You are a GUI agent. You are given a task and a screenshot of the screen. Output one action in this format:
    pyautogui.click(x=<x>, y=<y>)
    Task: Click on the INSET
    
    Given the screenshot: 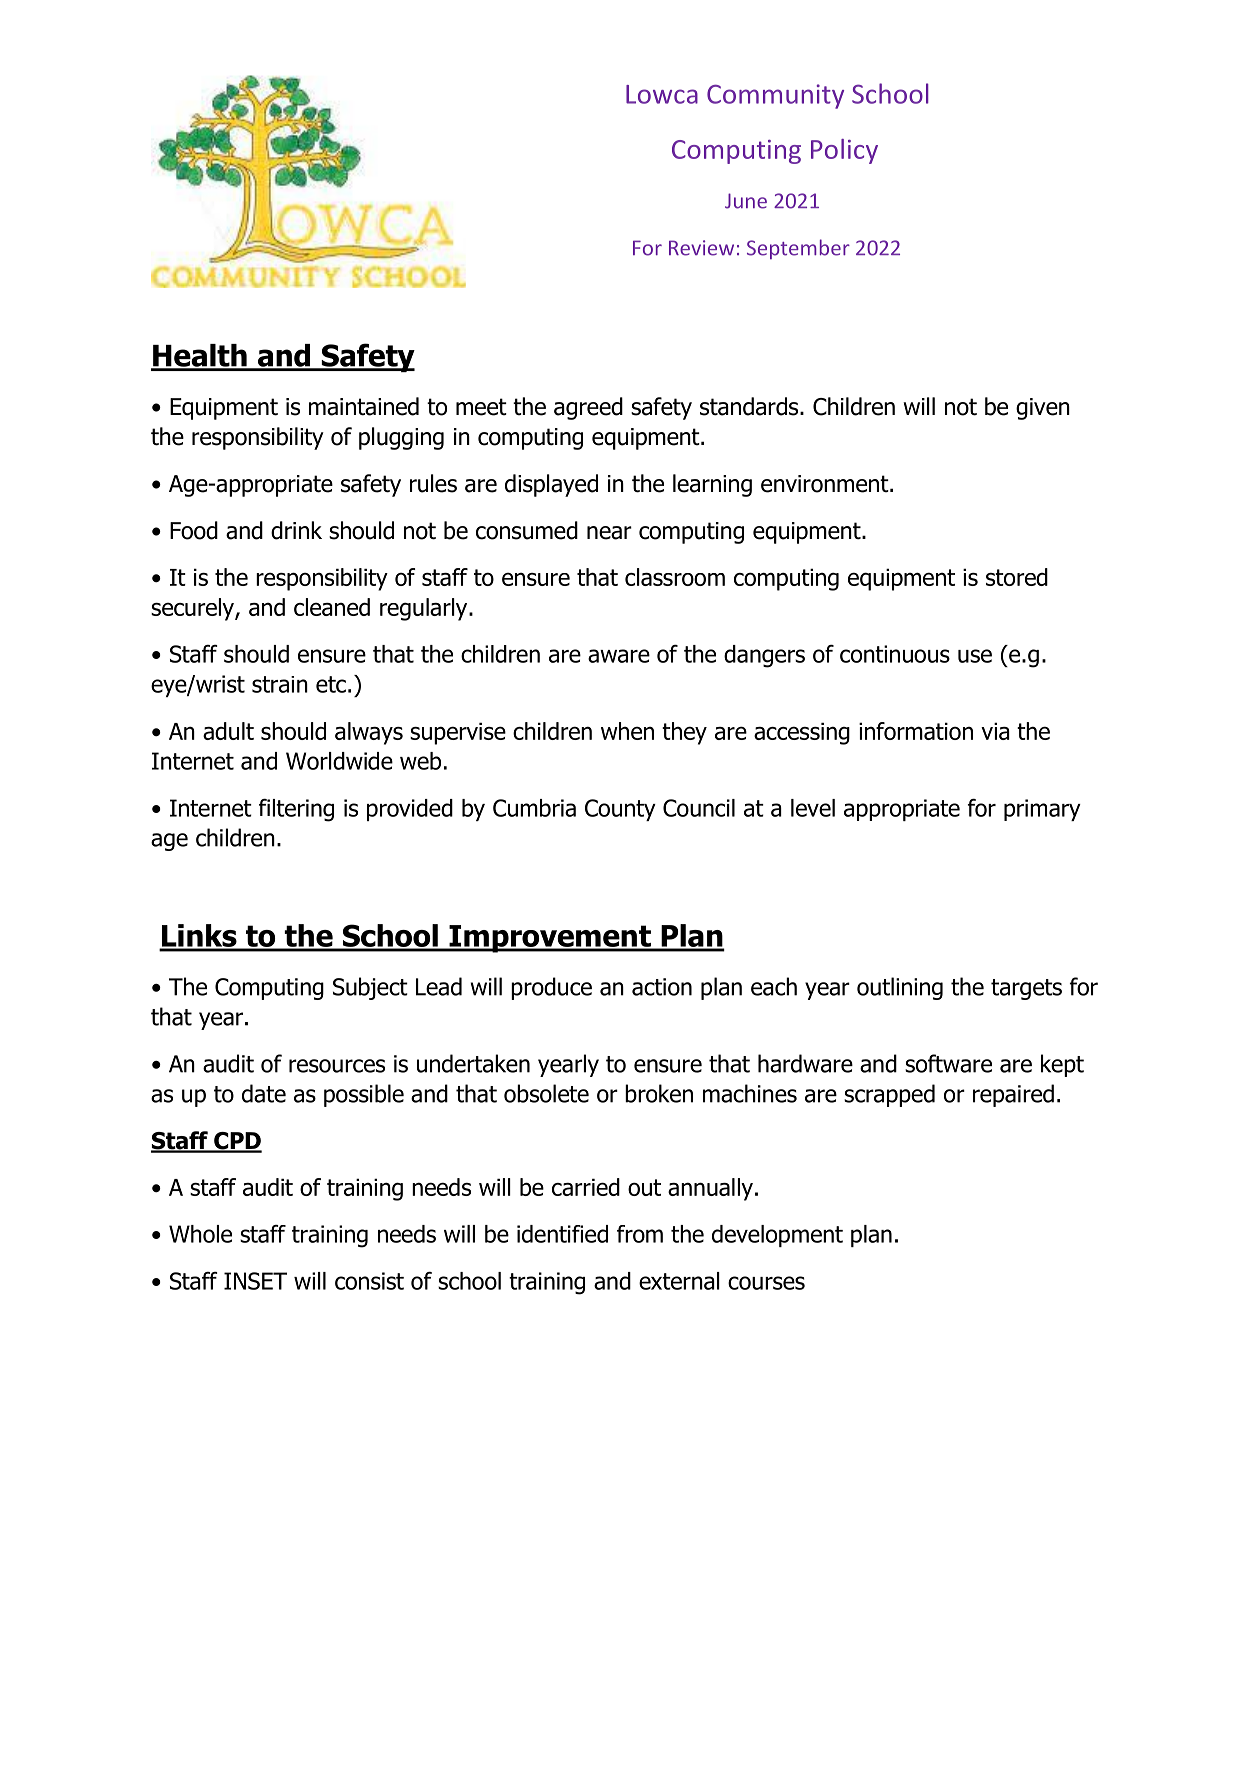 What is the action you would take?
    pyautogui.click(x=255, y=1281)
